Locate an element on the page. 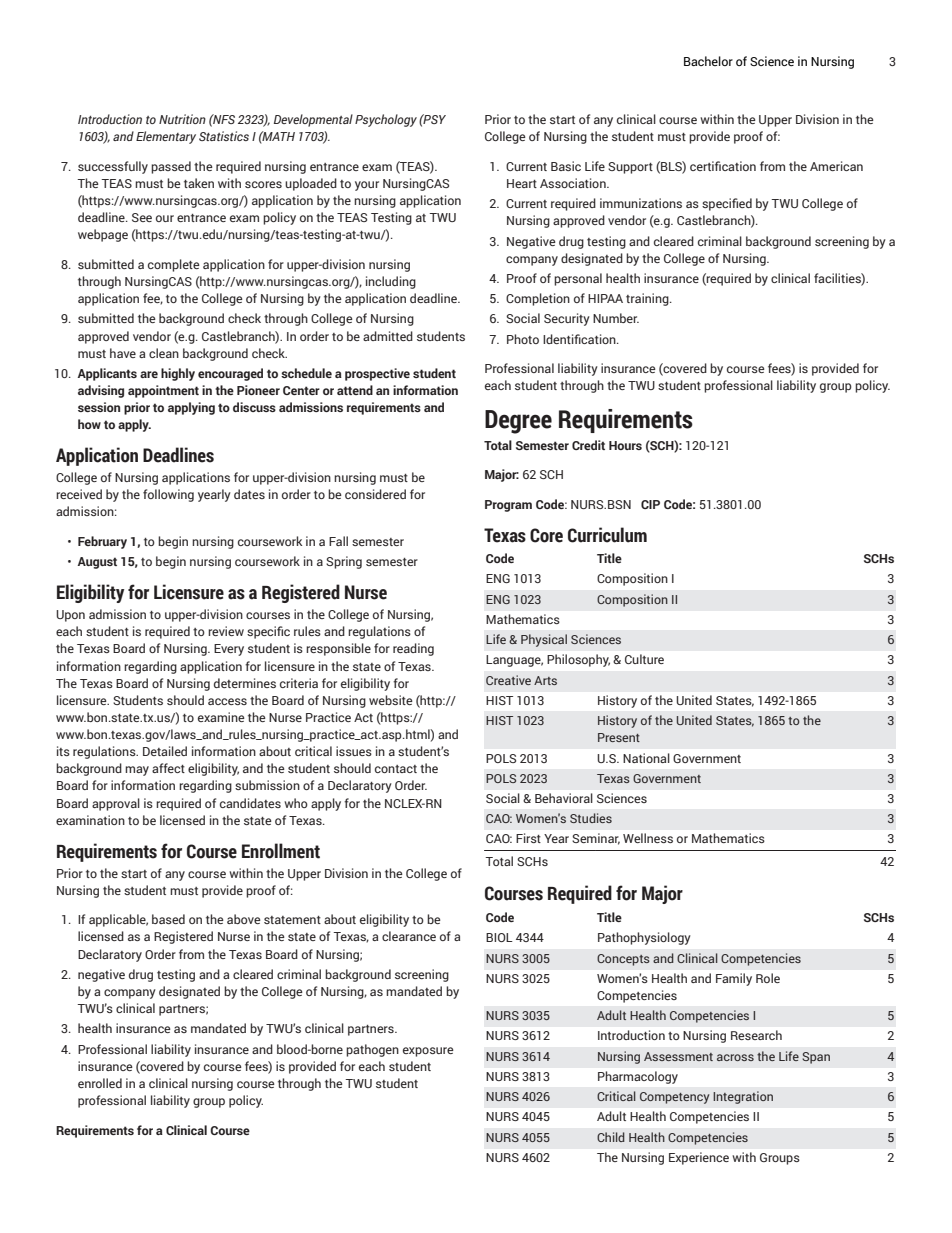 Image resolution: width=952 pixels, height=1233 pixels. enrolled is located at coordinates (100, 1083).
